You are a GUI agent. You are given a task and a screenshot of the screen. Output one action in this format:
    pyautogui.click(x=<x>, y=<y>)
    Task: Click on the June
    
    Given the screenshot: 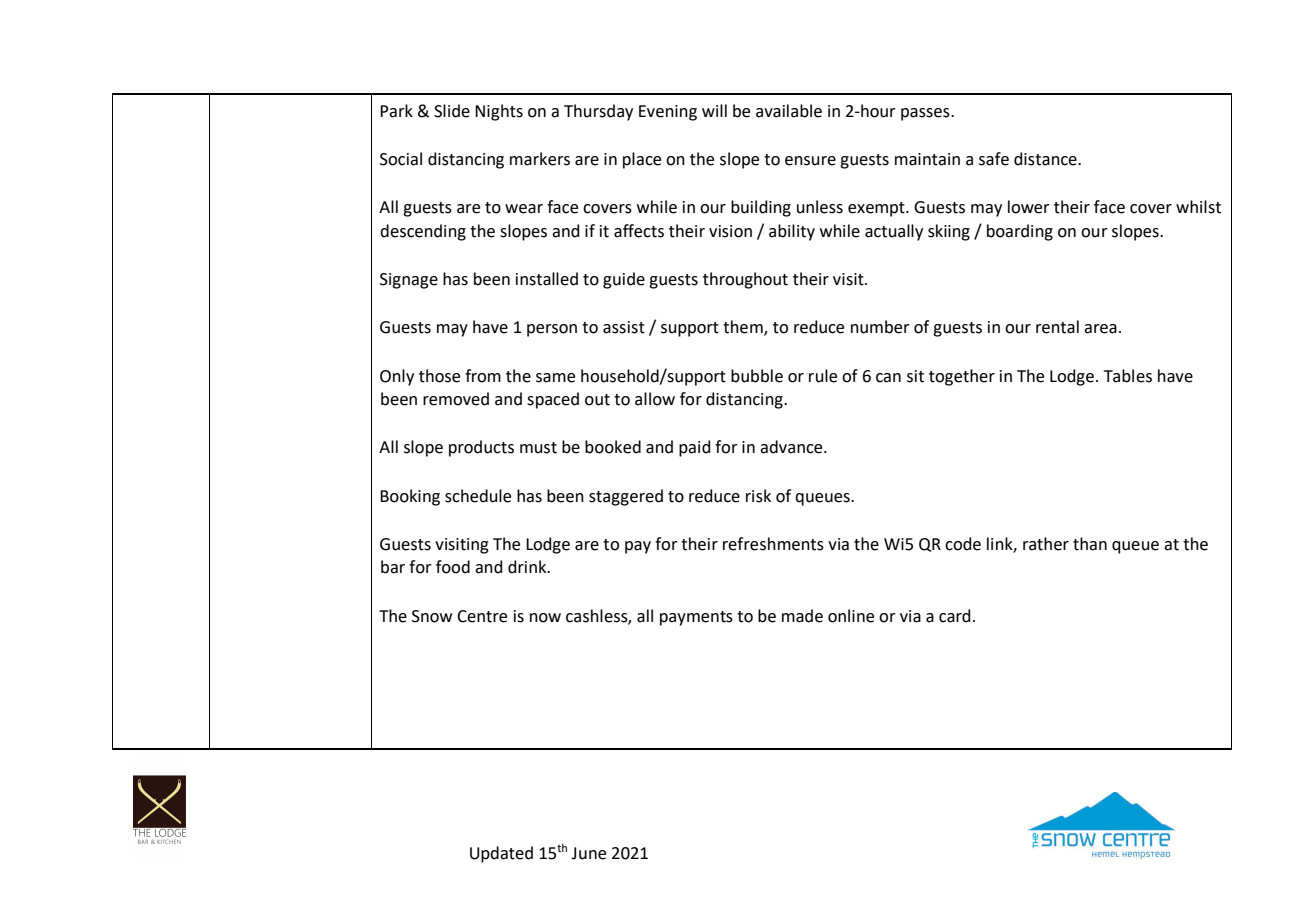 What is the action you would take?
    pyautogui.click(x=588, y=853)
